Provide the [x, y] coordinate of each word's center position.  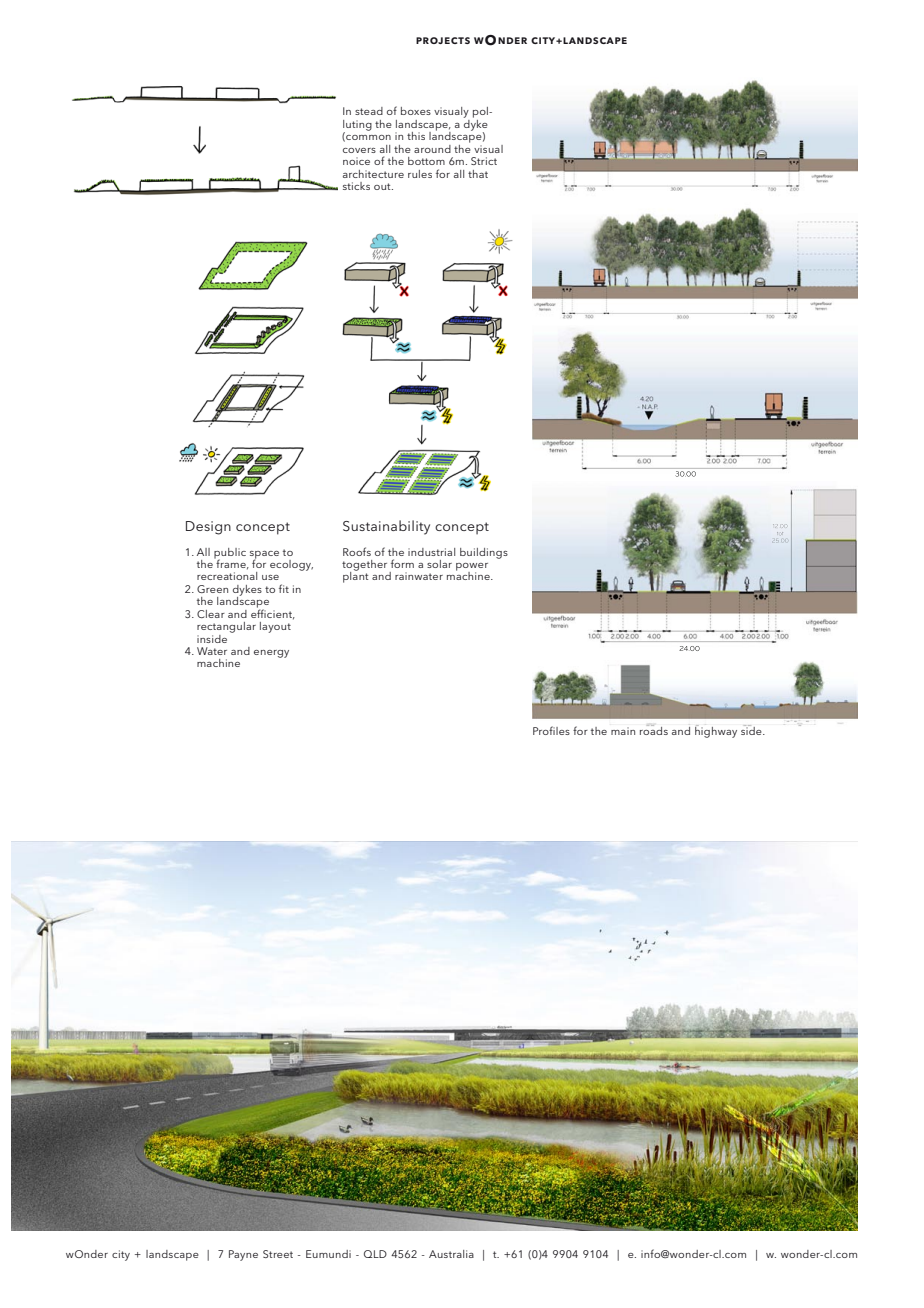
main [623, 731]
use [270, 577]
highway [716, 731]
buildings [484, 553]
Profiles [551, 730]
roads [654, 730]
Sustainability [386, 527]
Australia [451, 1254]
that [478, 174]
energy [271, 654]
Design [208, 528]
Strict [484, 161]
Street [278, 1254]
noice [356, 161]
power [472, 568]
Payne [243, 1255]
